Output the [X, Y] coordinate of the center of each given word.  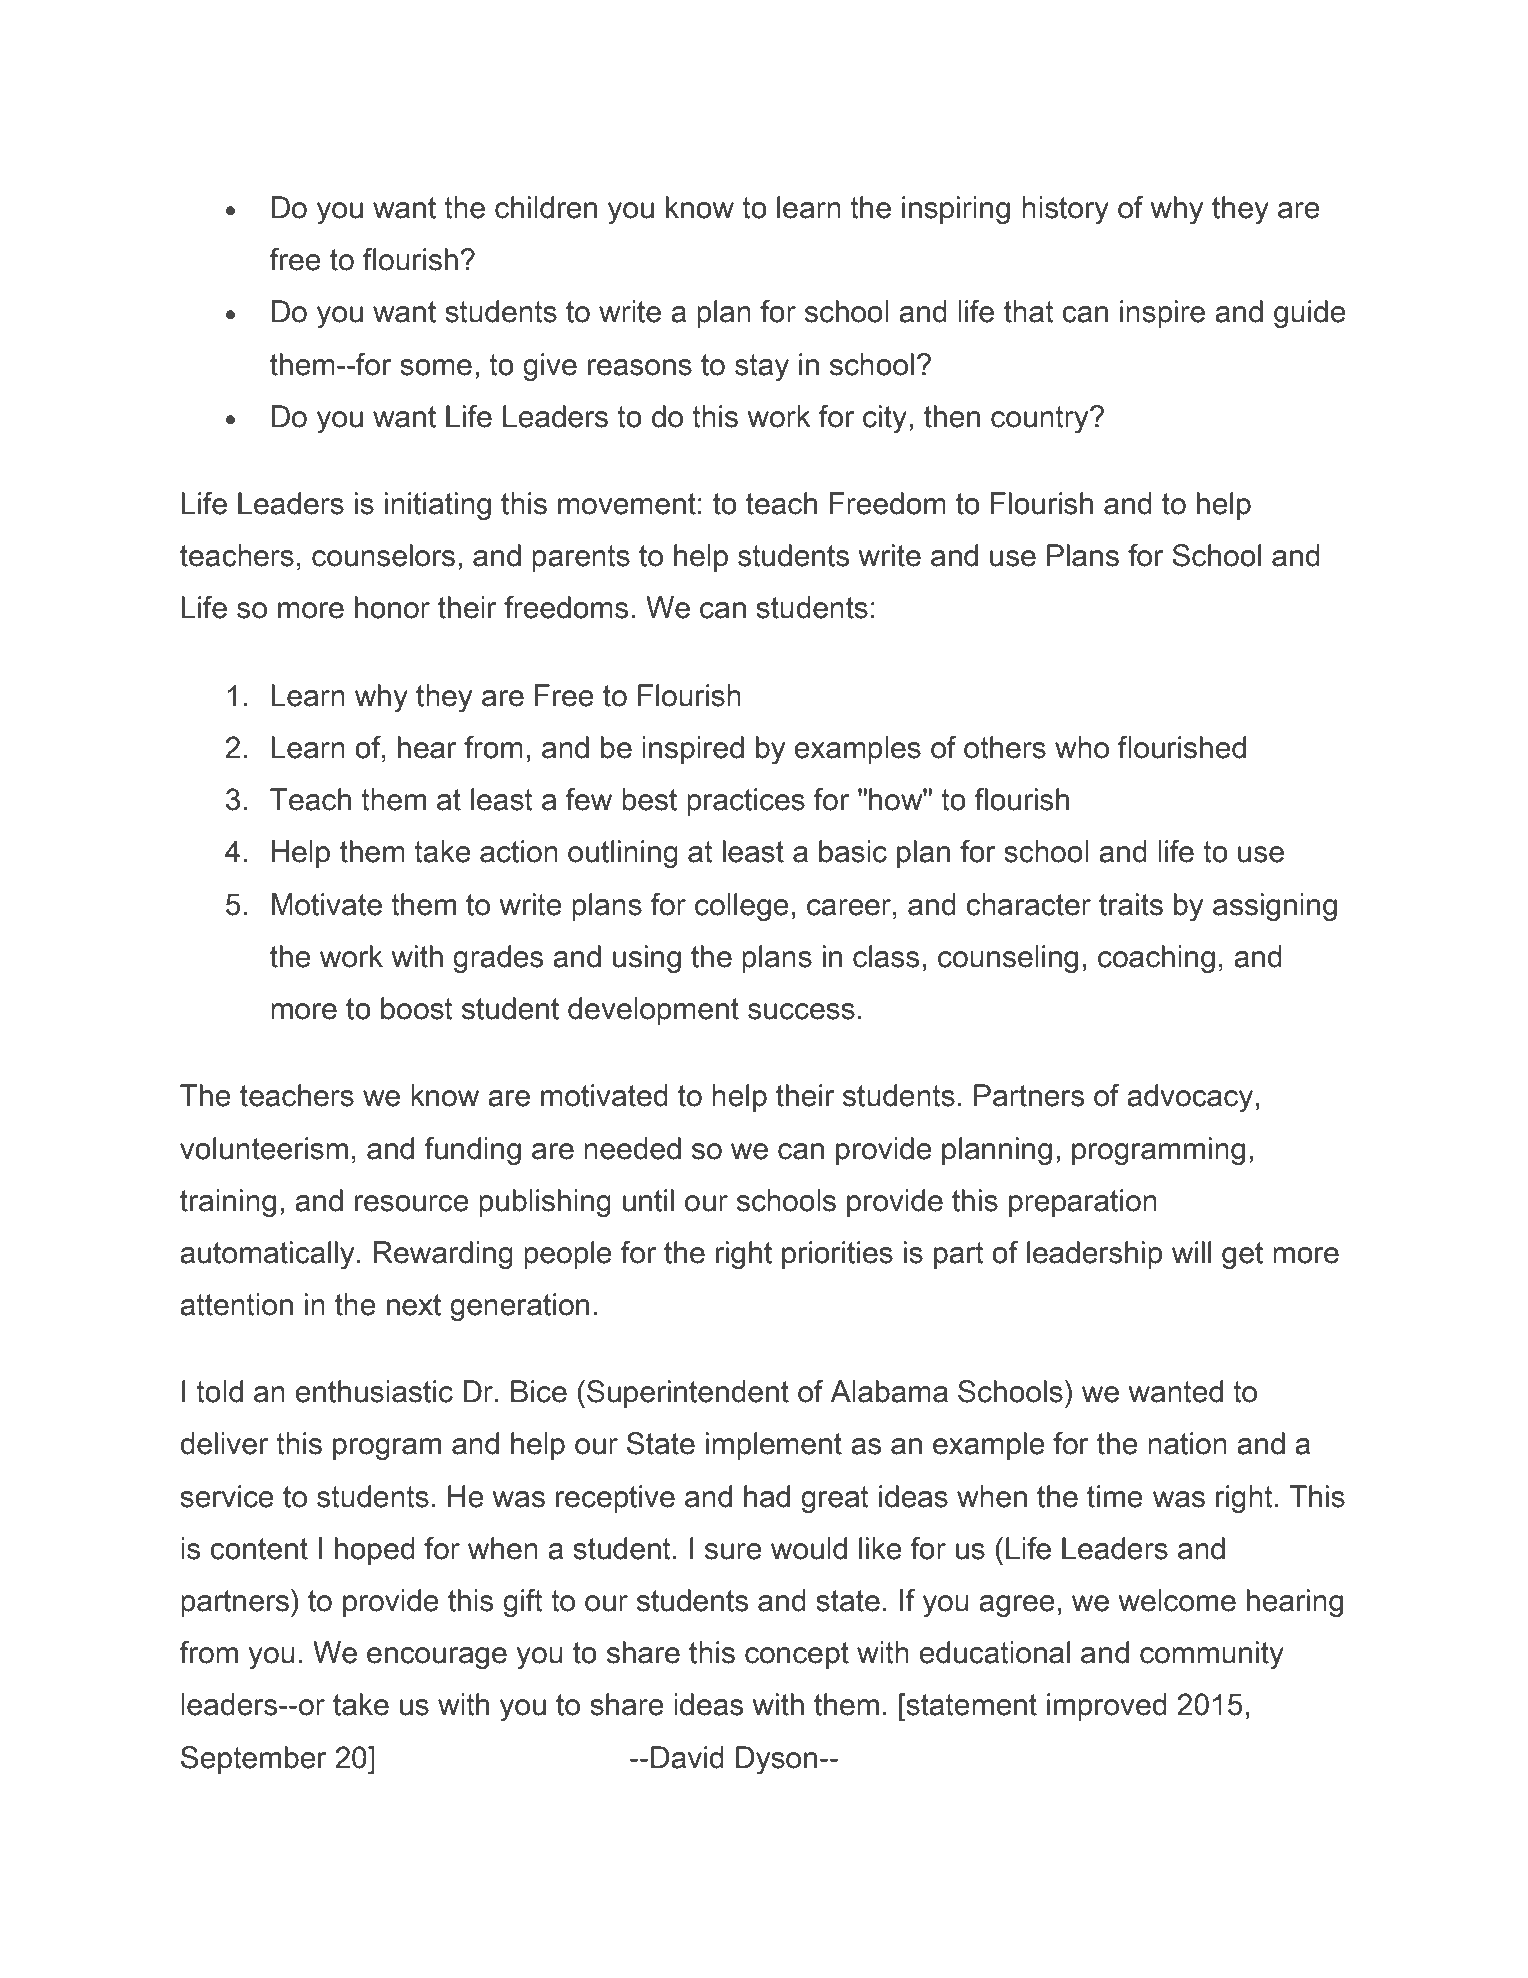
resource [411, 1203]
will [1191, 1252]
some [436, 367]
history [1065, 210]
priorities [837, 1255]
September [254, 1760]
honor [392, 607]
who [1082, 747]
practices [746, 802]
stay [762, 367]
